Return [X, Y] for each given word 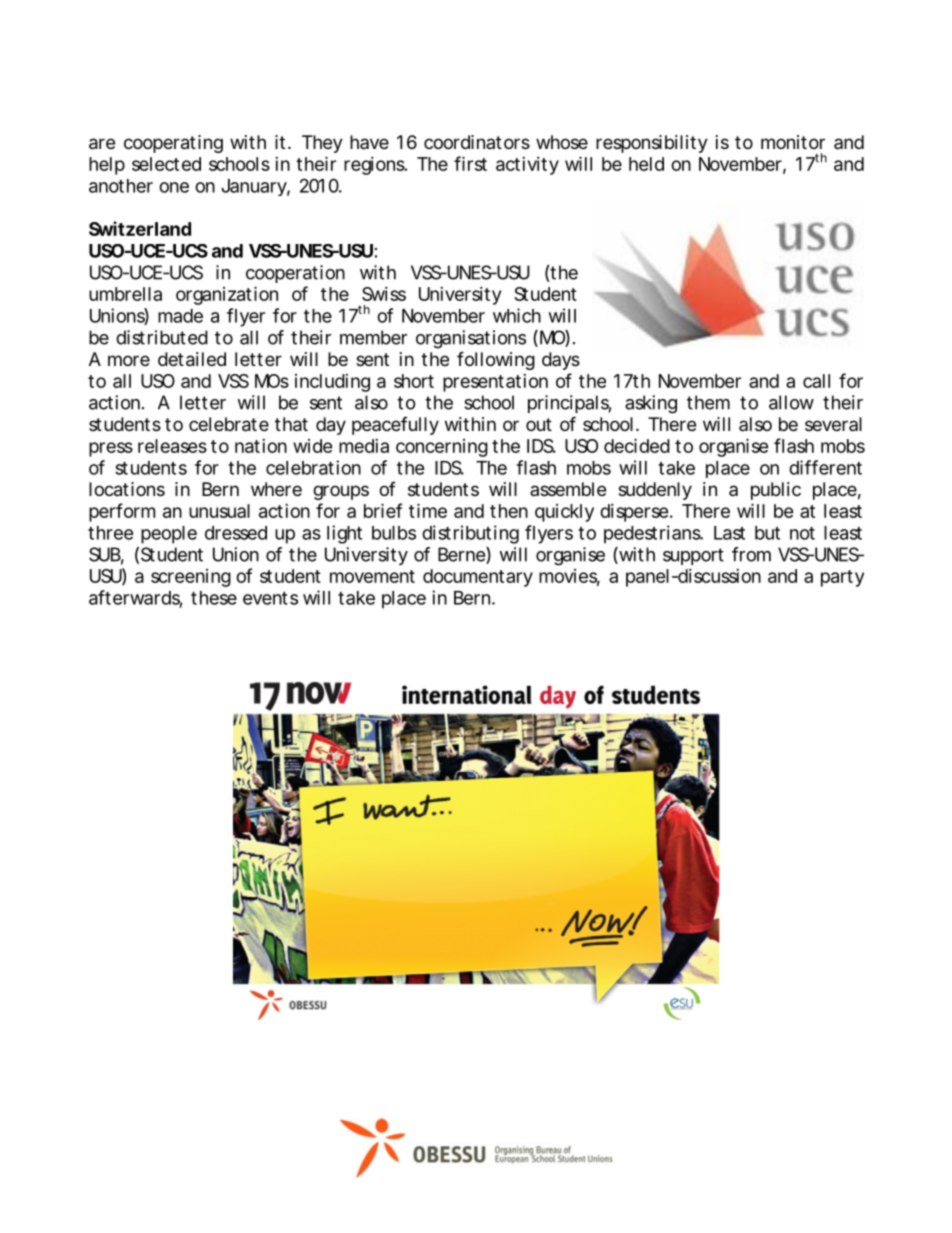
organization [227, 295]
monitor [793, 142]
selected [166, 164]
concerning [442, 448]
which [517, 315]
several [833, 424]
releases [172, 446]
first [470, 163]
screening [191, 578]
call [816, 381]
